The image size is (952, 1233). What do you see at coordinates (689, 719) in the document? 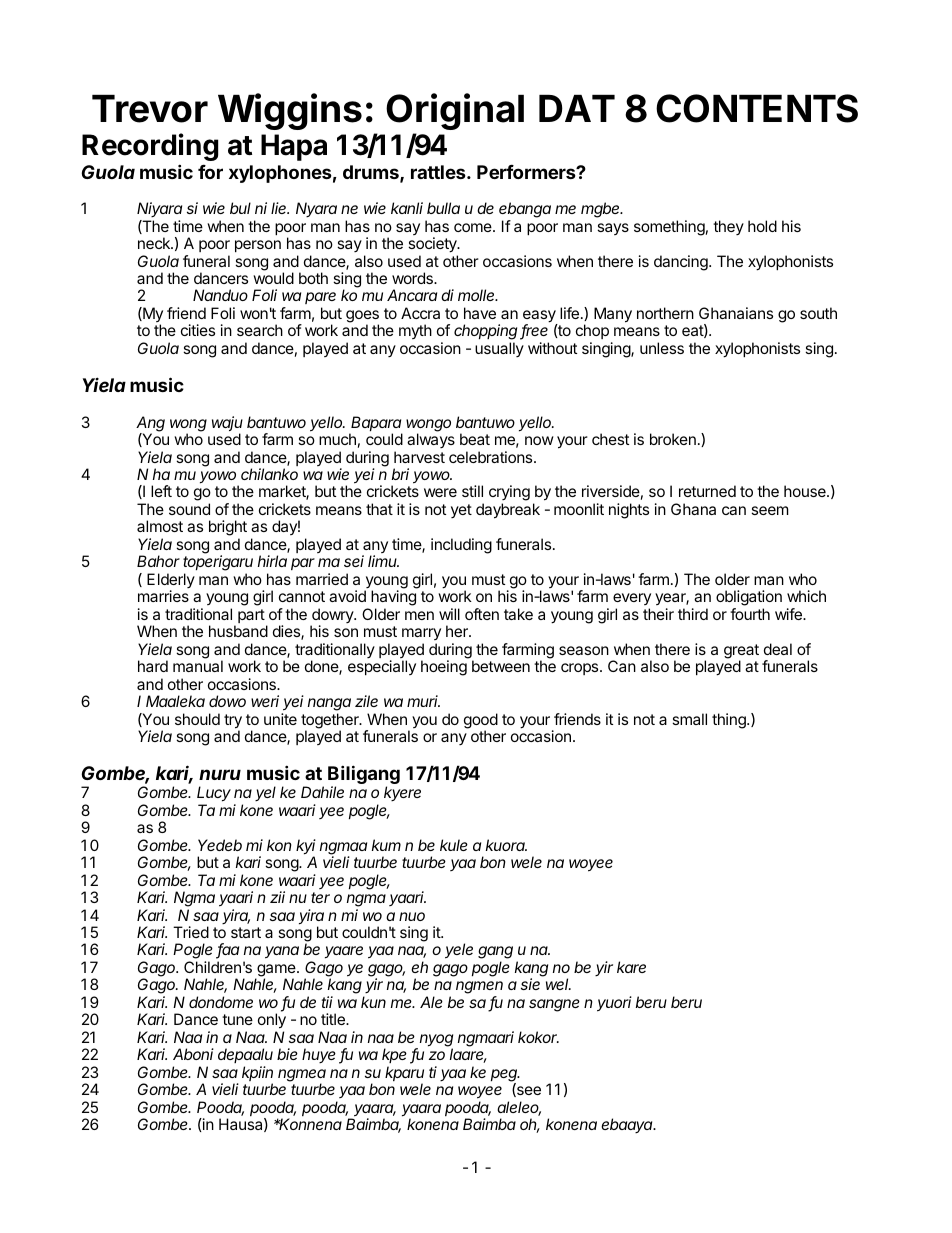
I see `small` at bounding box center [689, 719].
